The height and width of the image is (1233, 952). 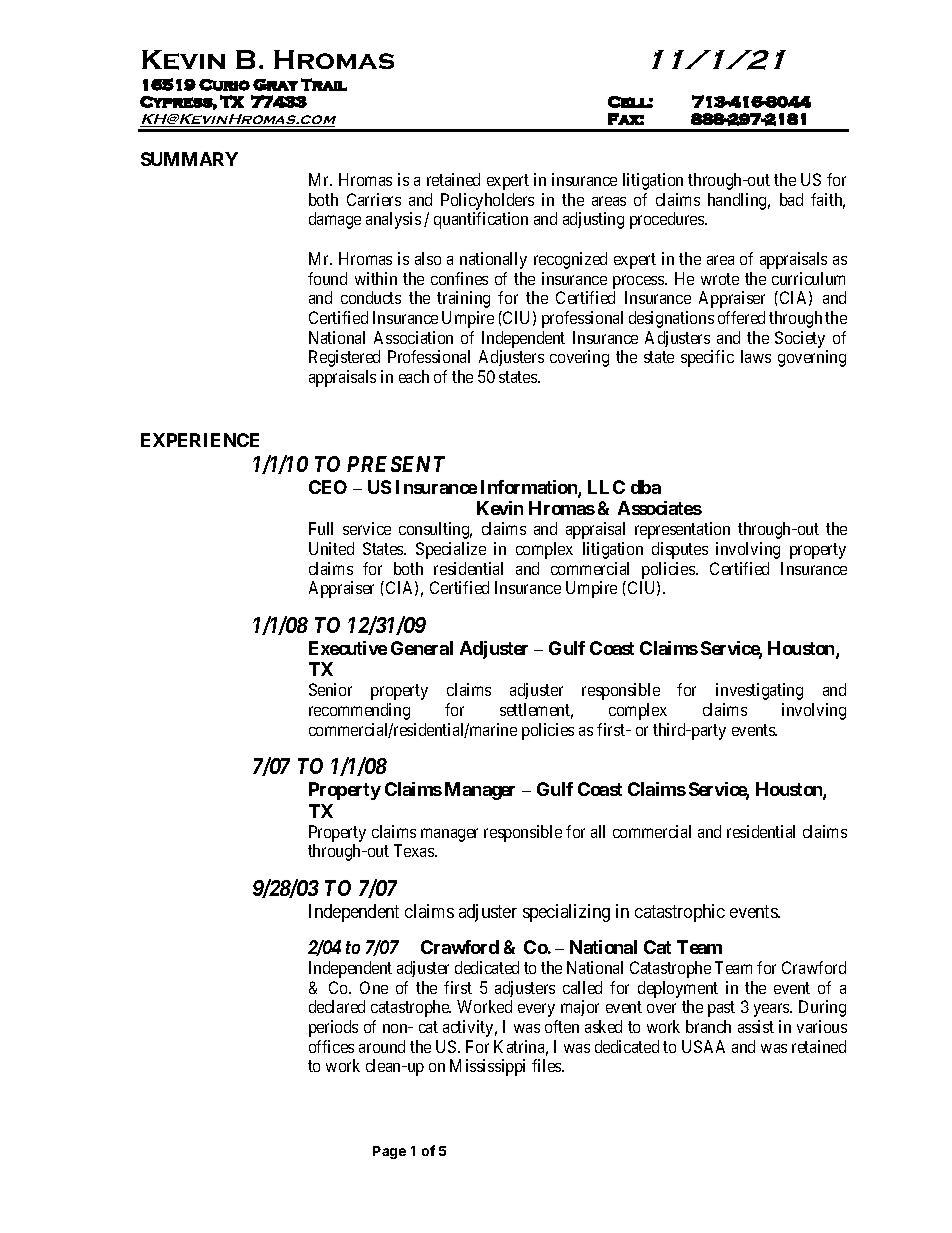 I want to click on Mississippi, so click(x=487, y=1067).
